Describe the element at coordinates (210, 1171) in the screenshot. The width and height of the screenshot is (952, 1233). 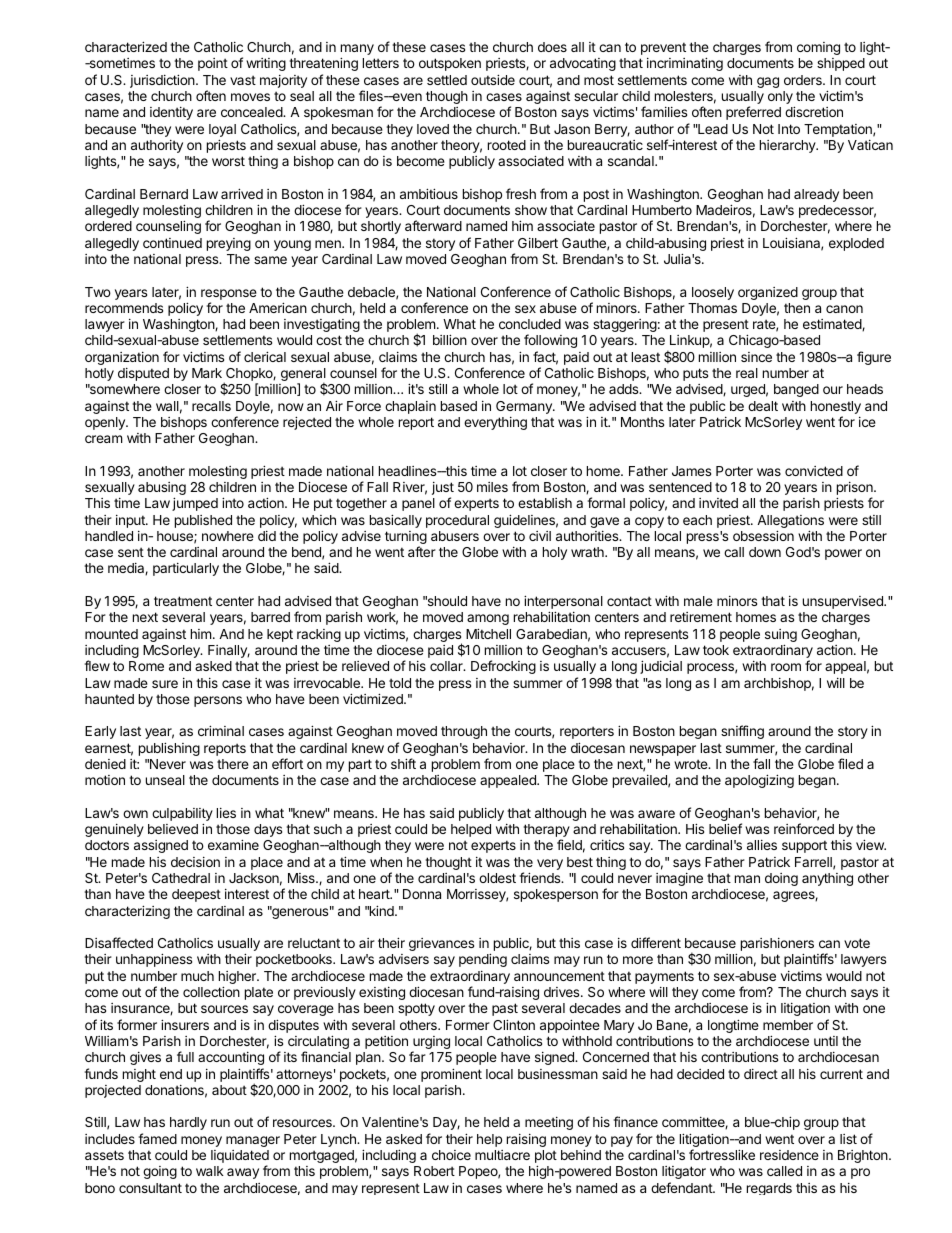
I see `walk` at that location.
